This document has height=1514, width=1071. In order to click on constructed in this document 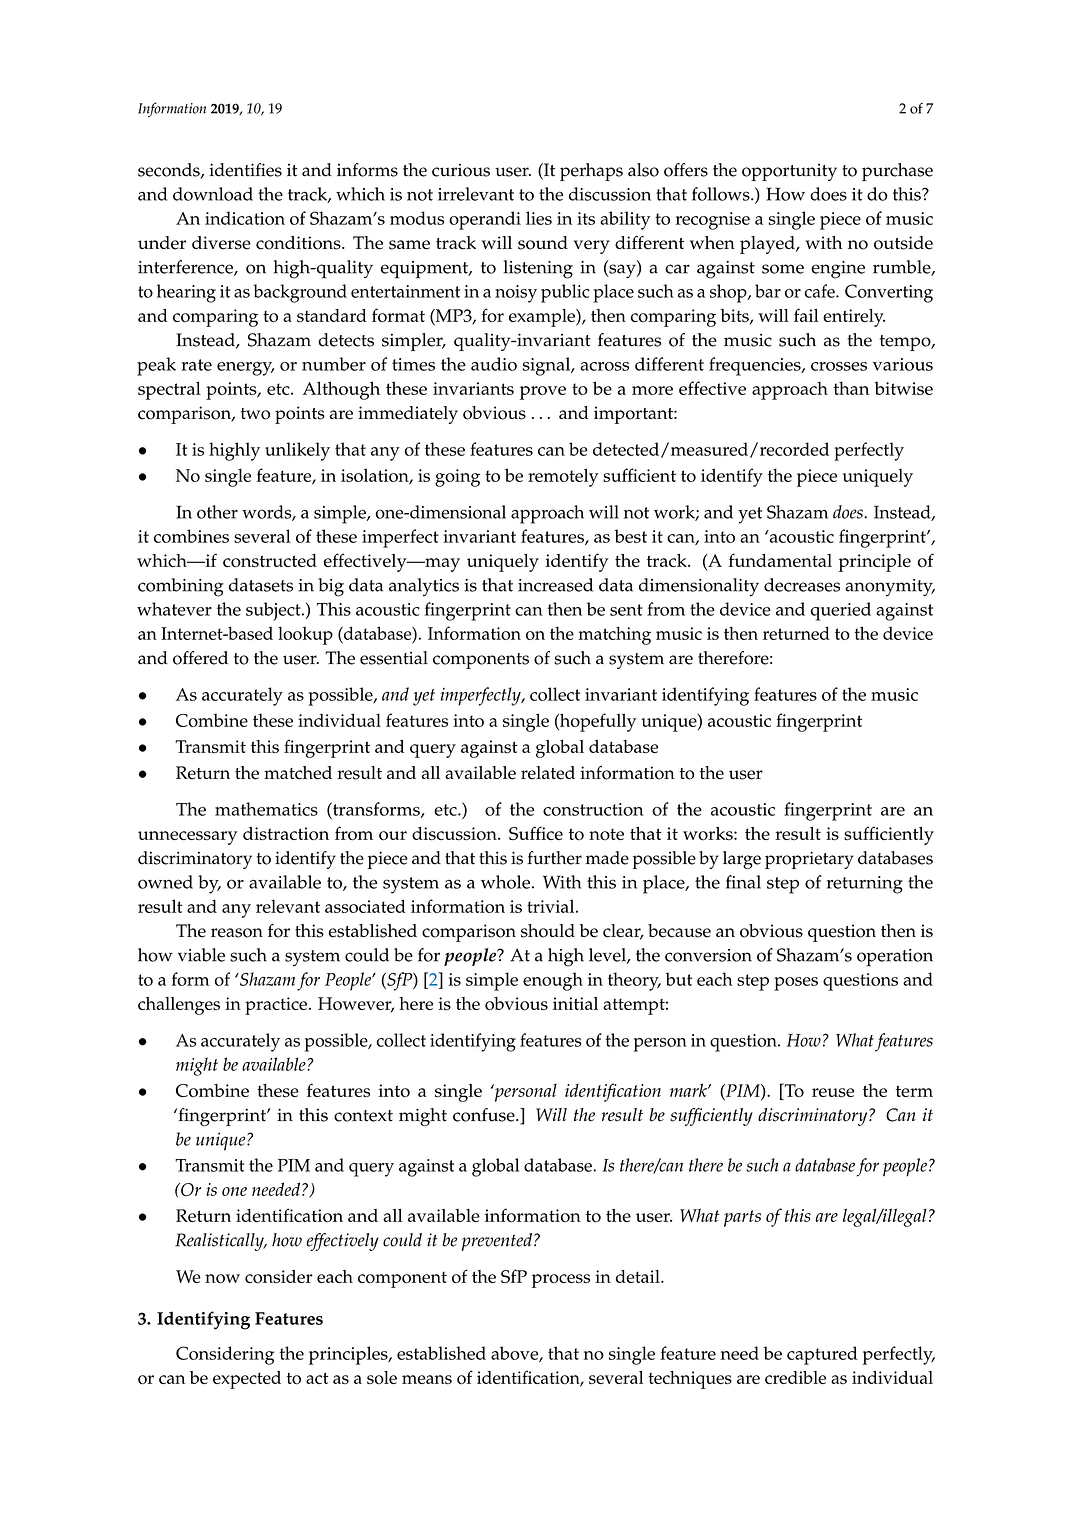, I will do `click(270, 561)`.
